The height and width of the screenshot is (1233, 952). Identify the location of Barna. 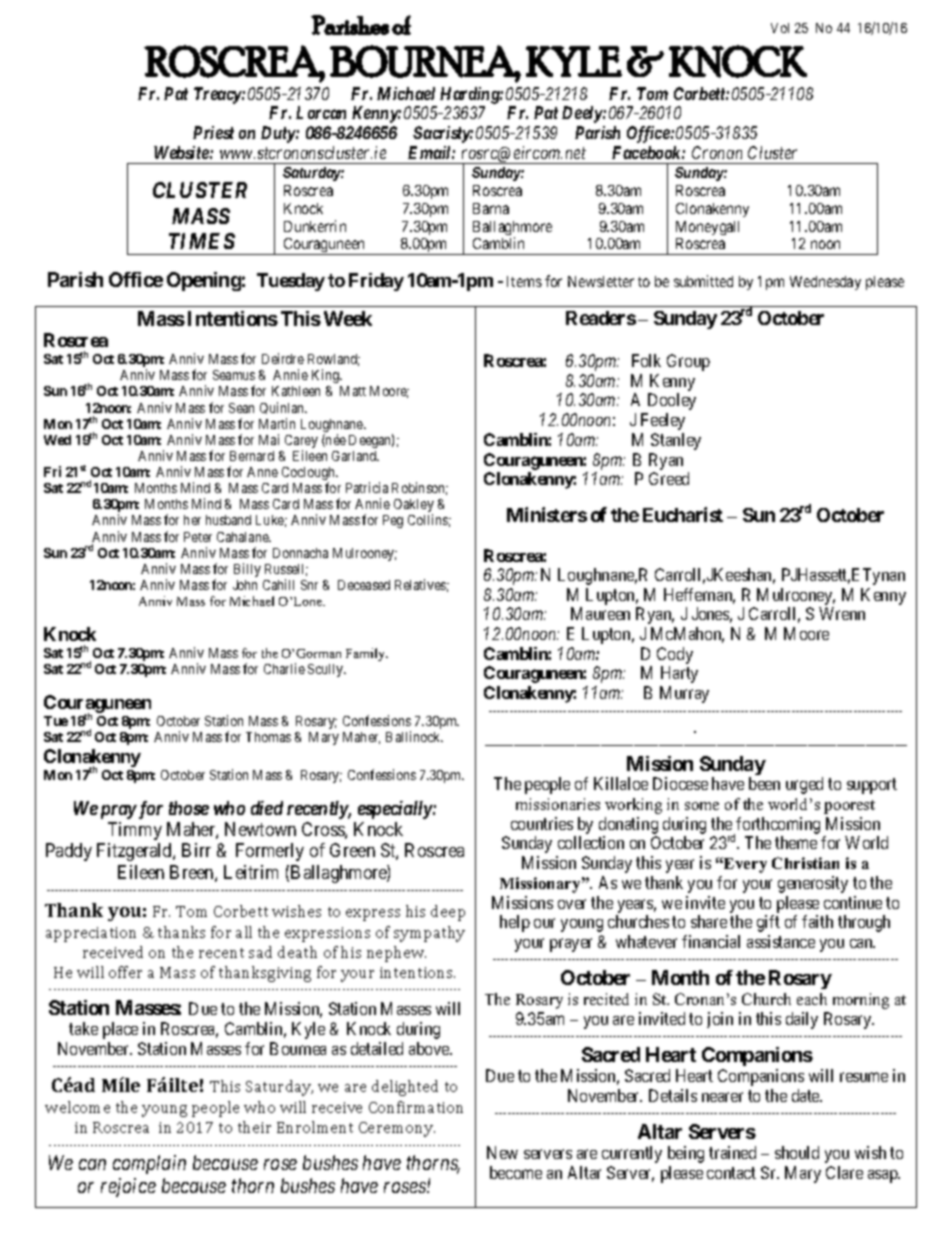
(491, 208).
